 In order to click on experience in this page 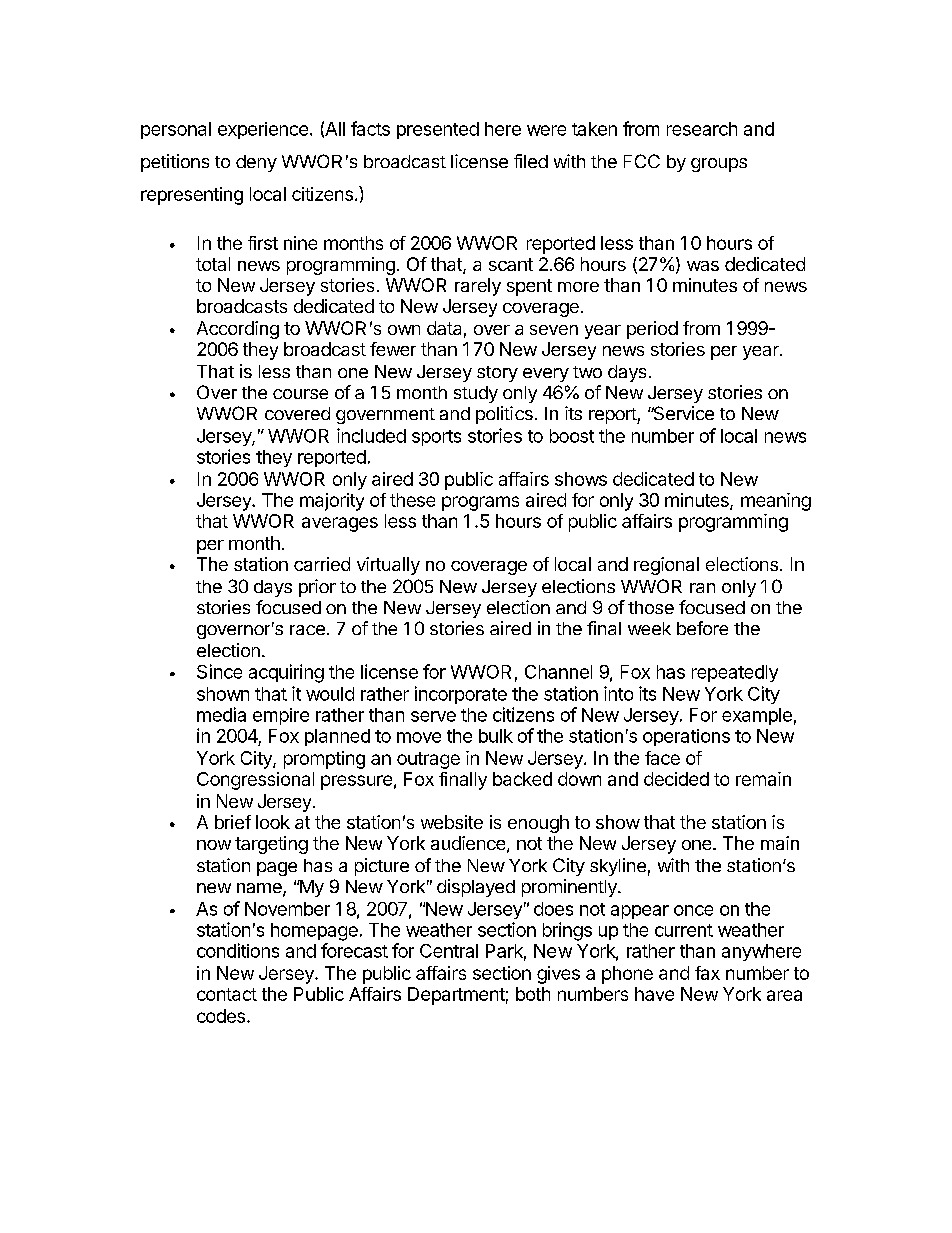, I will do `click(265, 130)`.
